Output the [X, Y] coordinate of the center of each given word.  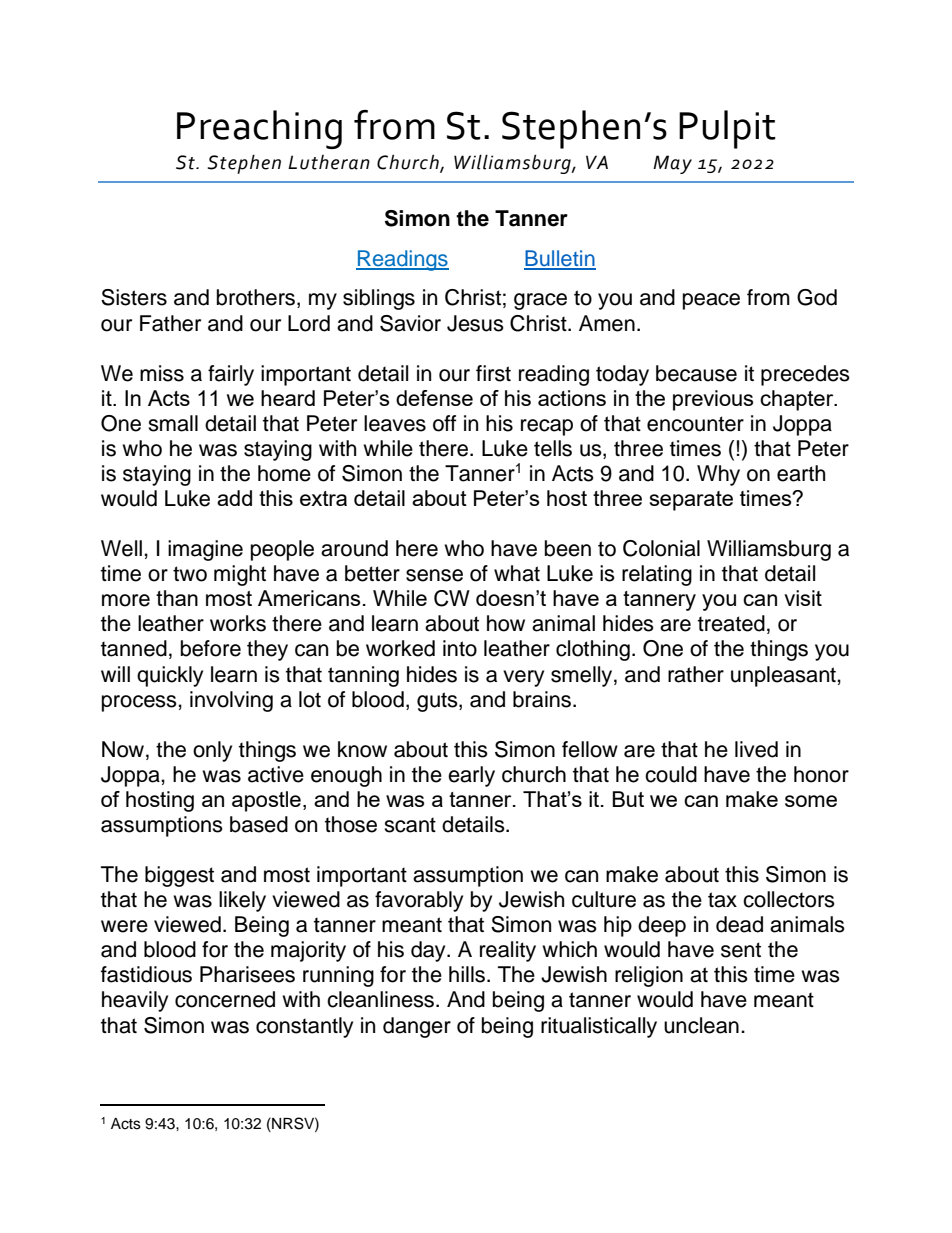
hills [467, 974]
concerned [225, 999]
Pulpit [727, 129]
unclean [701, 1025]
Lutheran [329, 162]
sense [434, 575]
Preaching [259, 129]
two [190, 574]
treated [731, 623]
